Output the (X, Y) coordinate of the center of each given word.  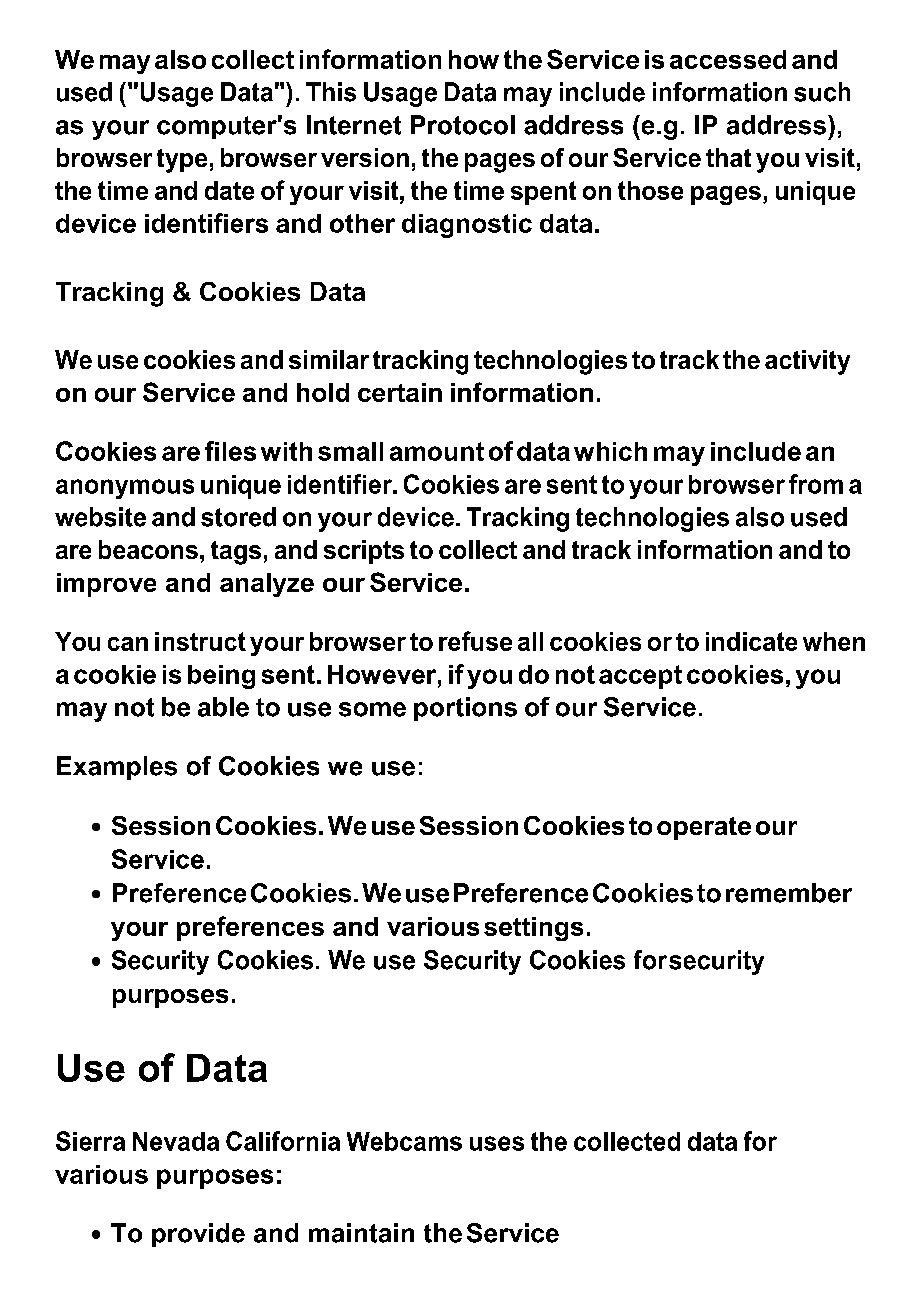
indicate (751, 641)
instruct (200, 641)
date (229, 190)
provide (198, 1235)
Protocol (463, 125)
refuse (475, 641)
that (728, 157)
